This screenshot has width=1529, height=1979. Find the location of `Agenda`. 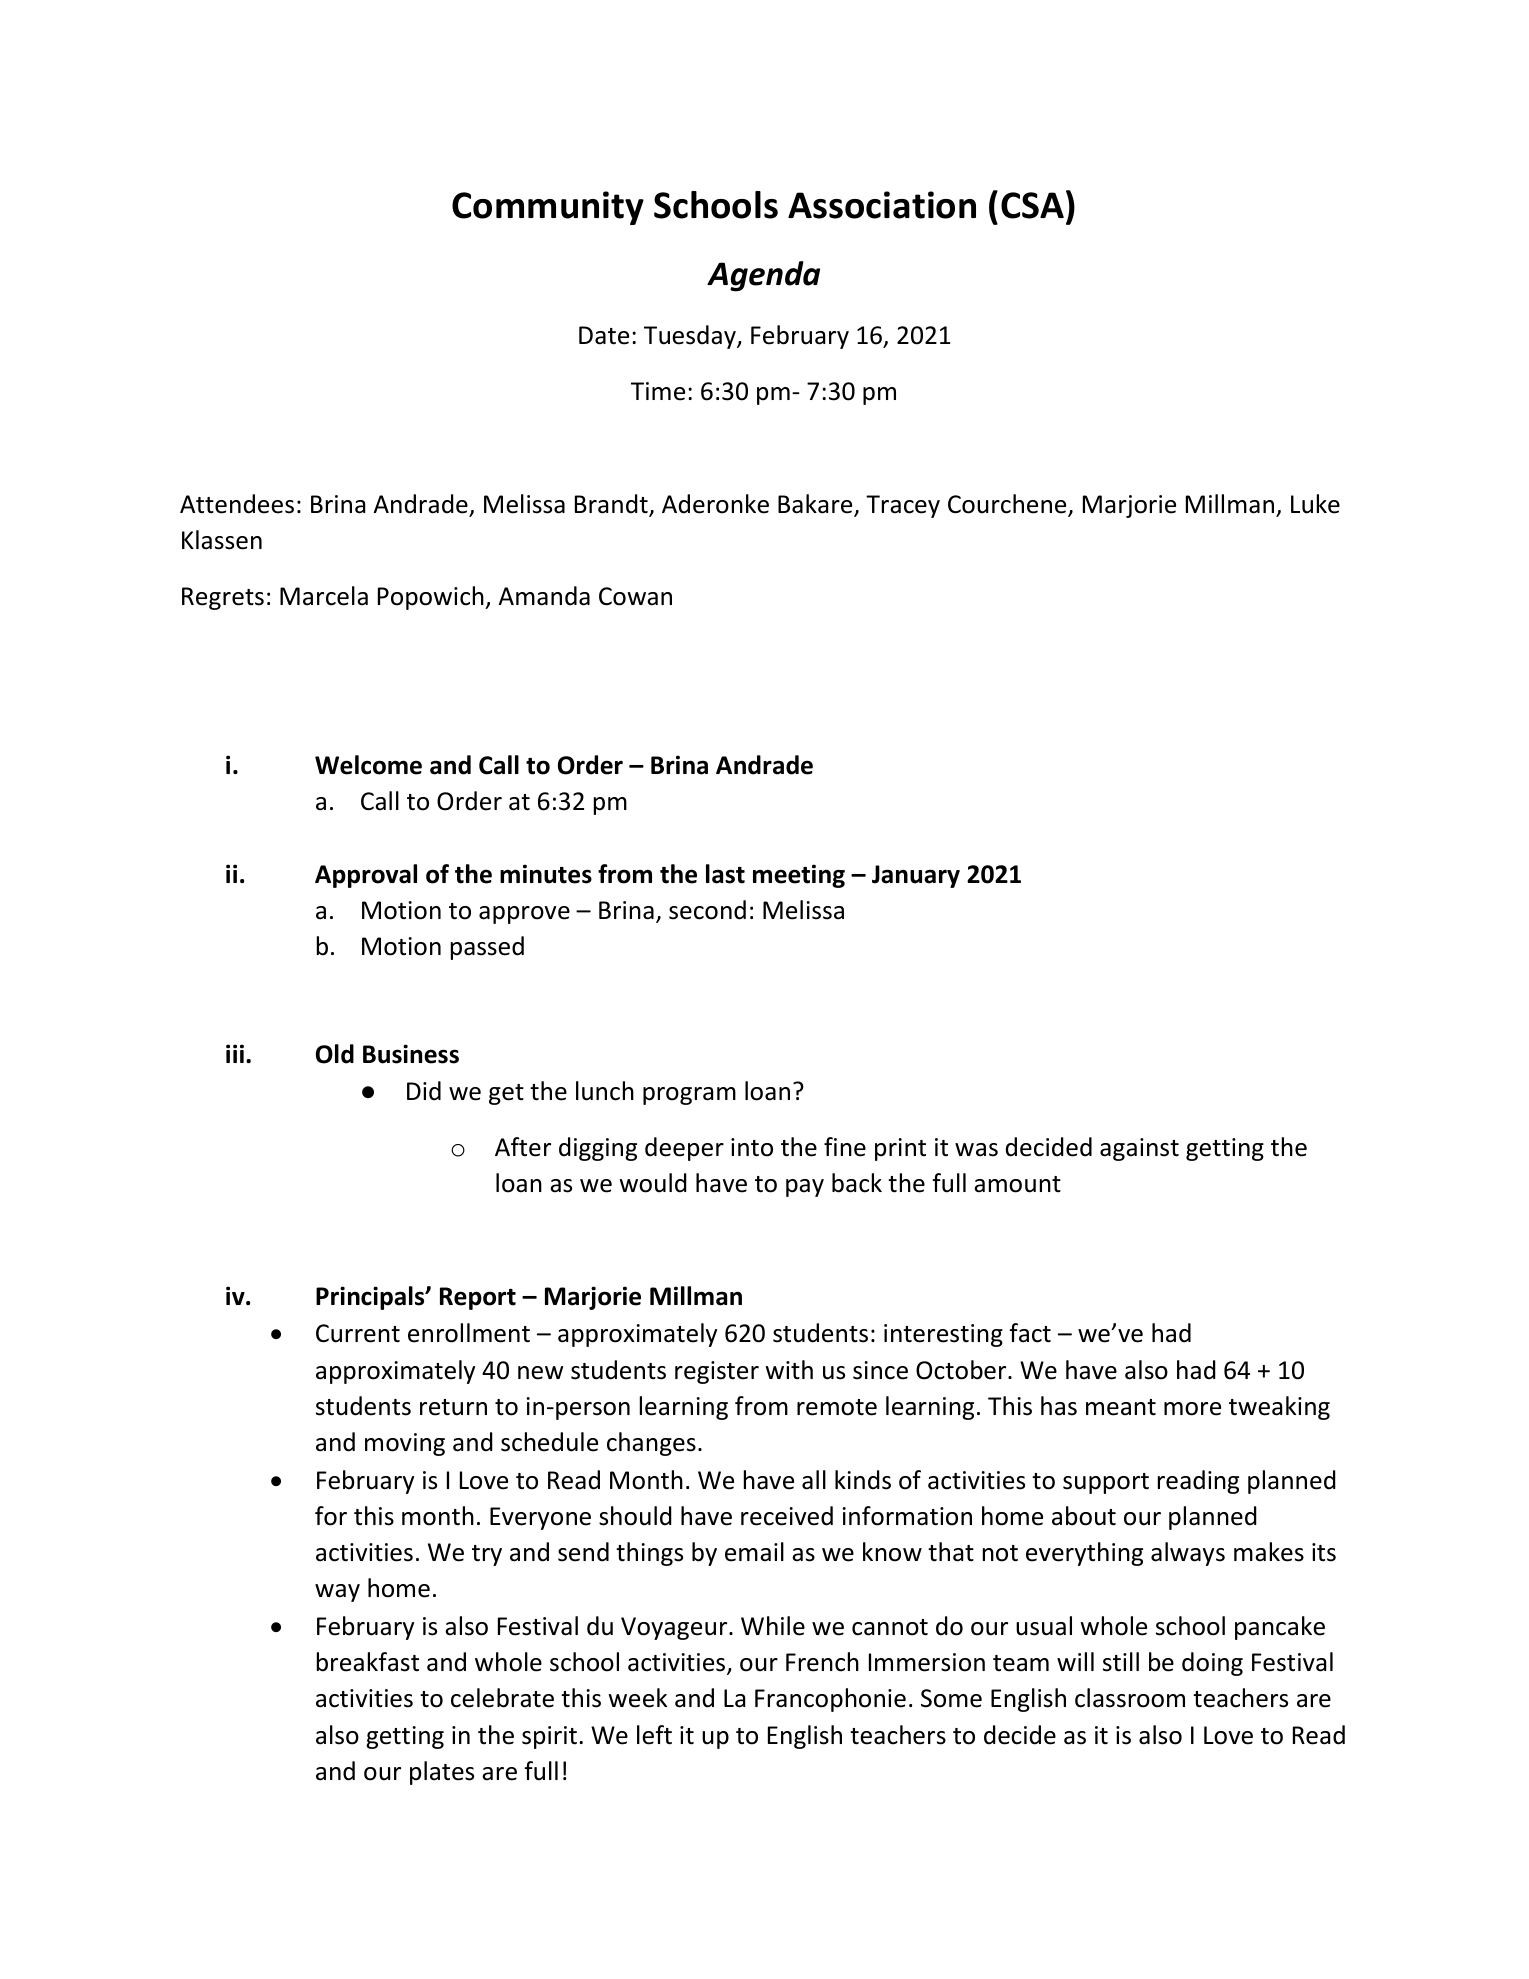

Agenda is located at coordinates (763, 276).
